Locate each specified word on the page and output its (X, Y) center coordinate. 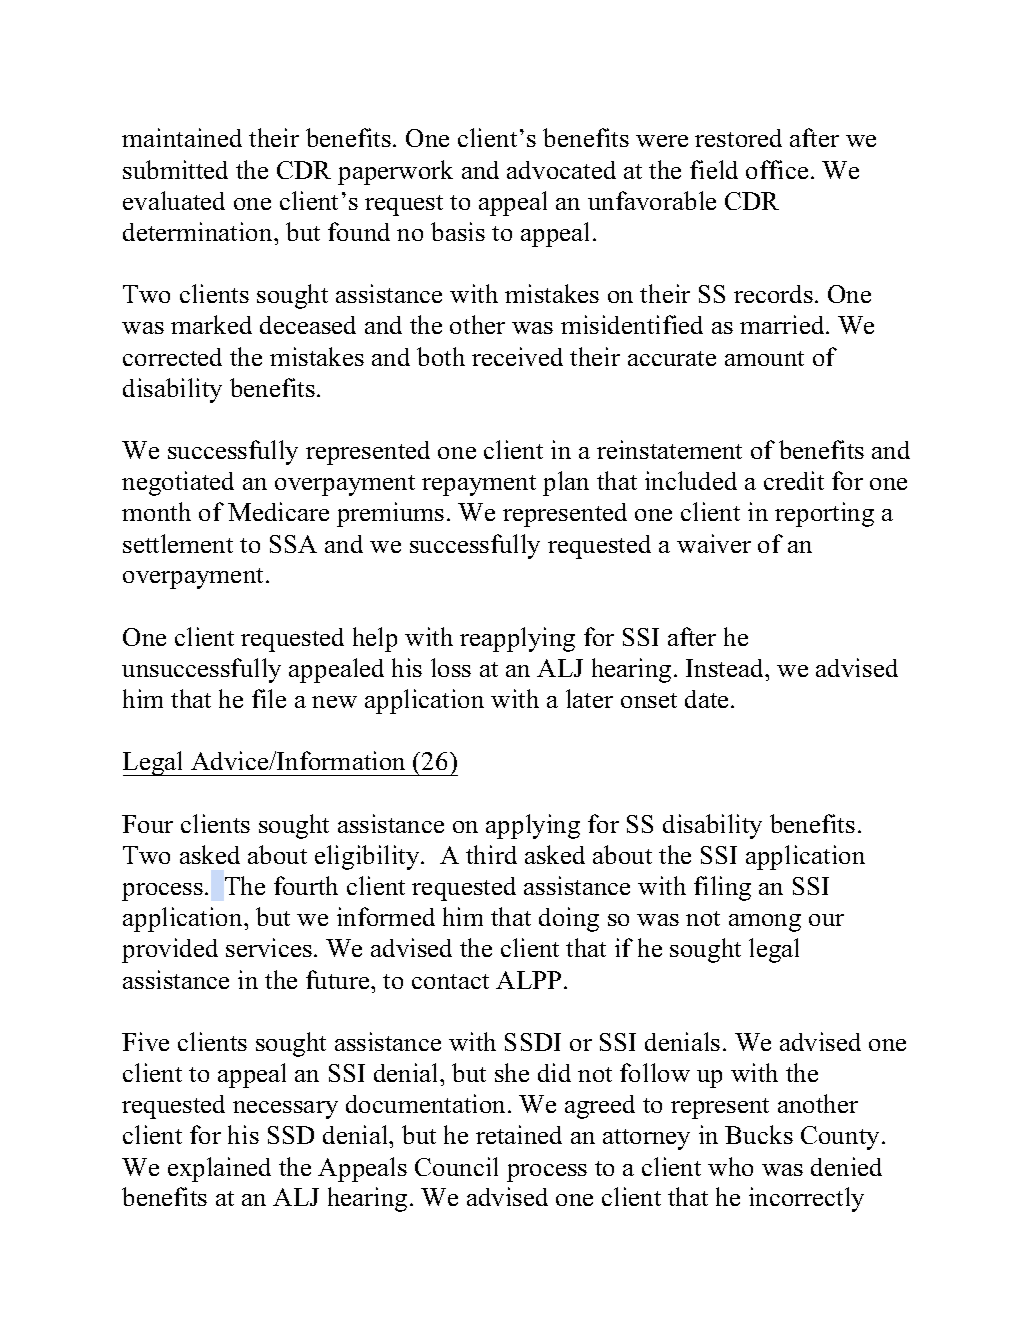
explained (219, 1169)
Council (456, 1166)
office (777, 169)
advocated (561, 170)
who (730, 1166)
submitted (175, 169)
